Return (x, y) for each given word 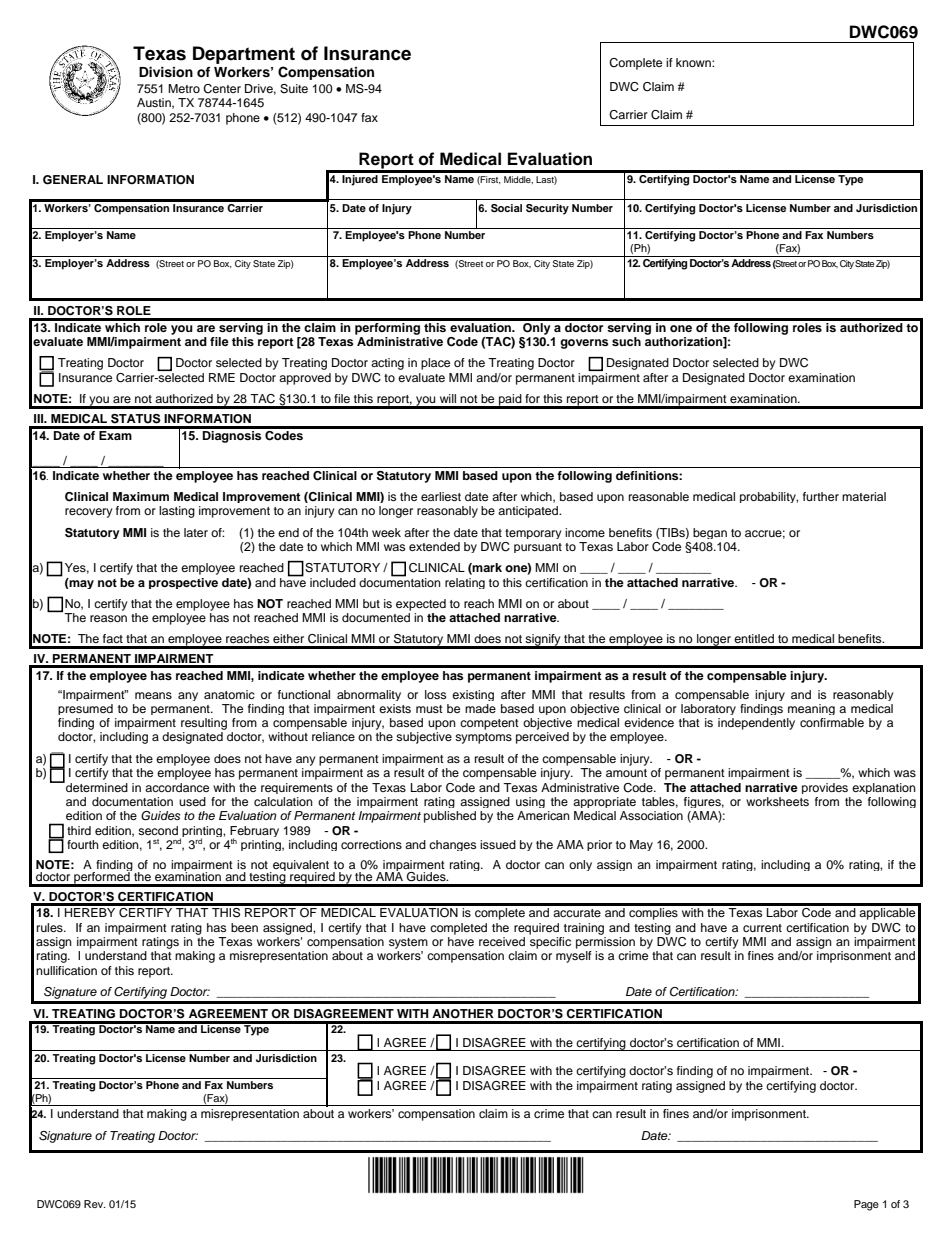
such (626, 341)
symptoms (483, 738)
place (435, 364)
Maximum (141, 496)
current (762, 928)
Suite (294, 89)
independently (756, 724)
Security (547, 209)
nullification (66, 970)
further (821, 496)
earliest (441, 496)
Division (166, 72)
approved (305, 379)
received (502, 941)
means (153, 695)
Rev (95, 1204)
